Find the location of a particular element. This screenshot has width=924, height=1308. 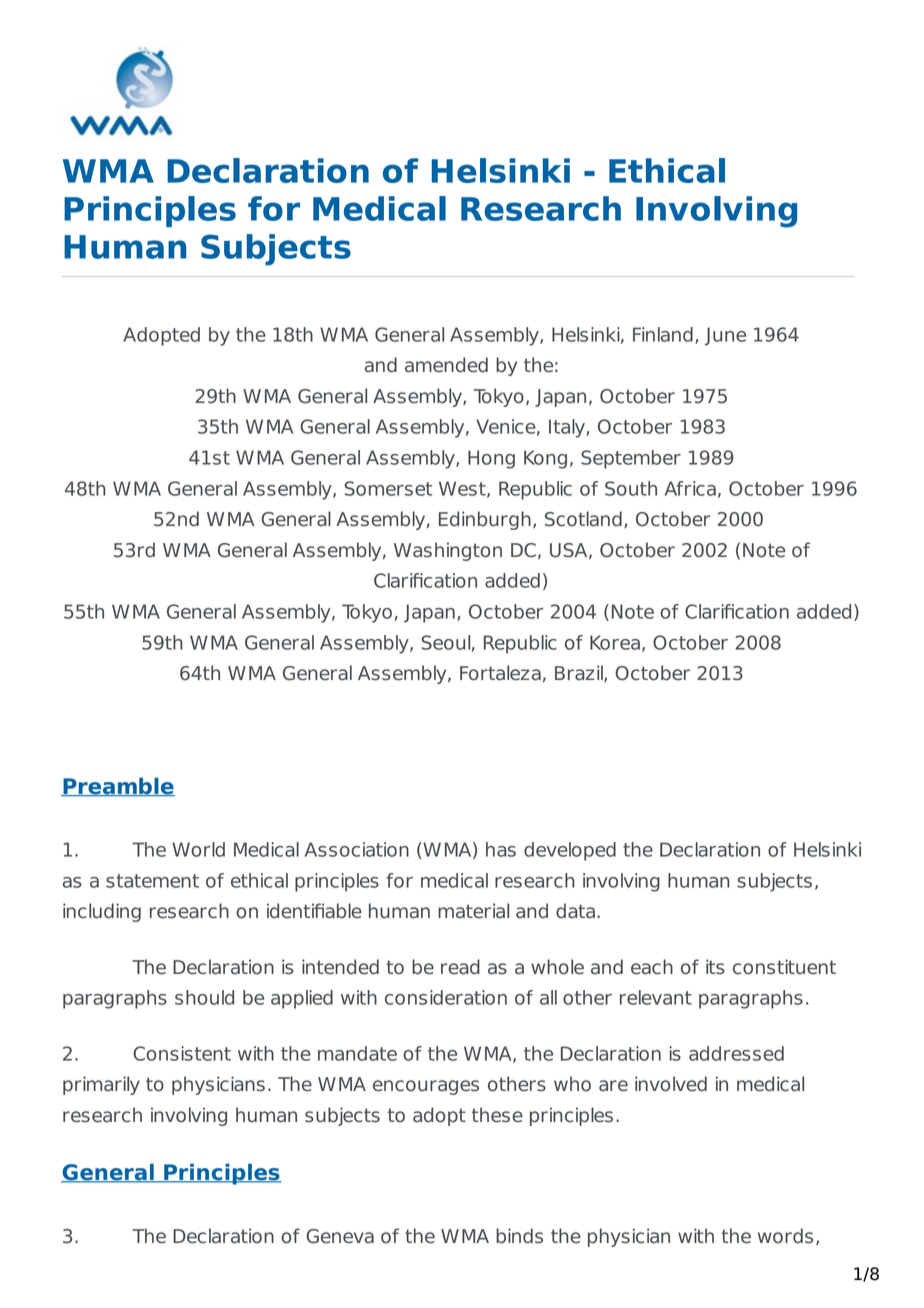

Geneva is located at coordinates (340, 1236).
